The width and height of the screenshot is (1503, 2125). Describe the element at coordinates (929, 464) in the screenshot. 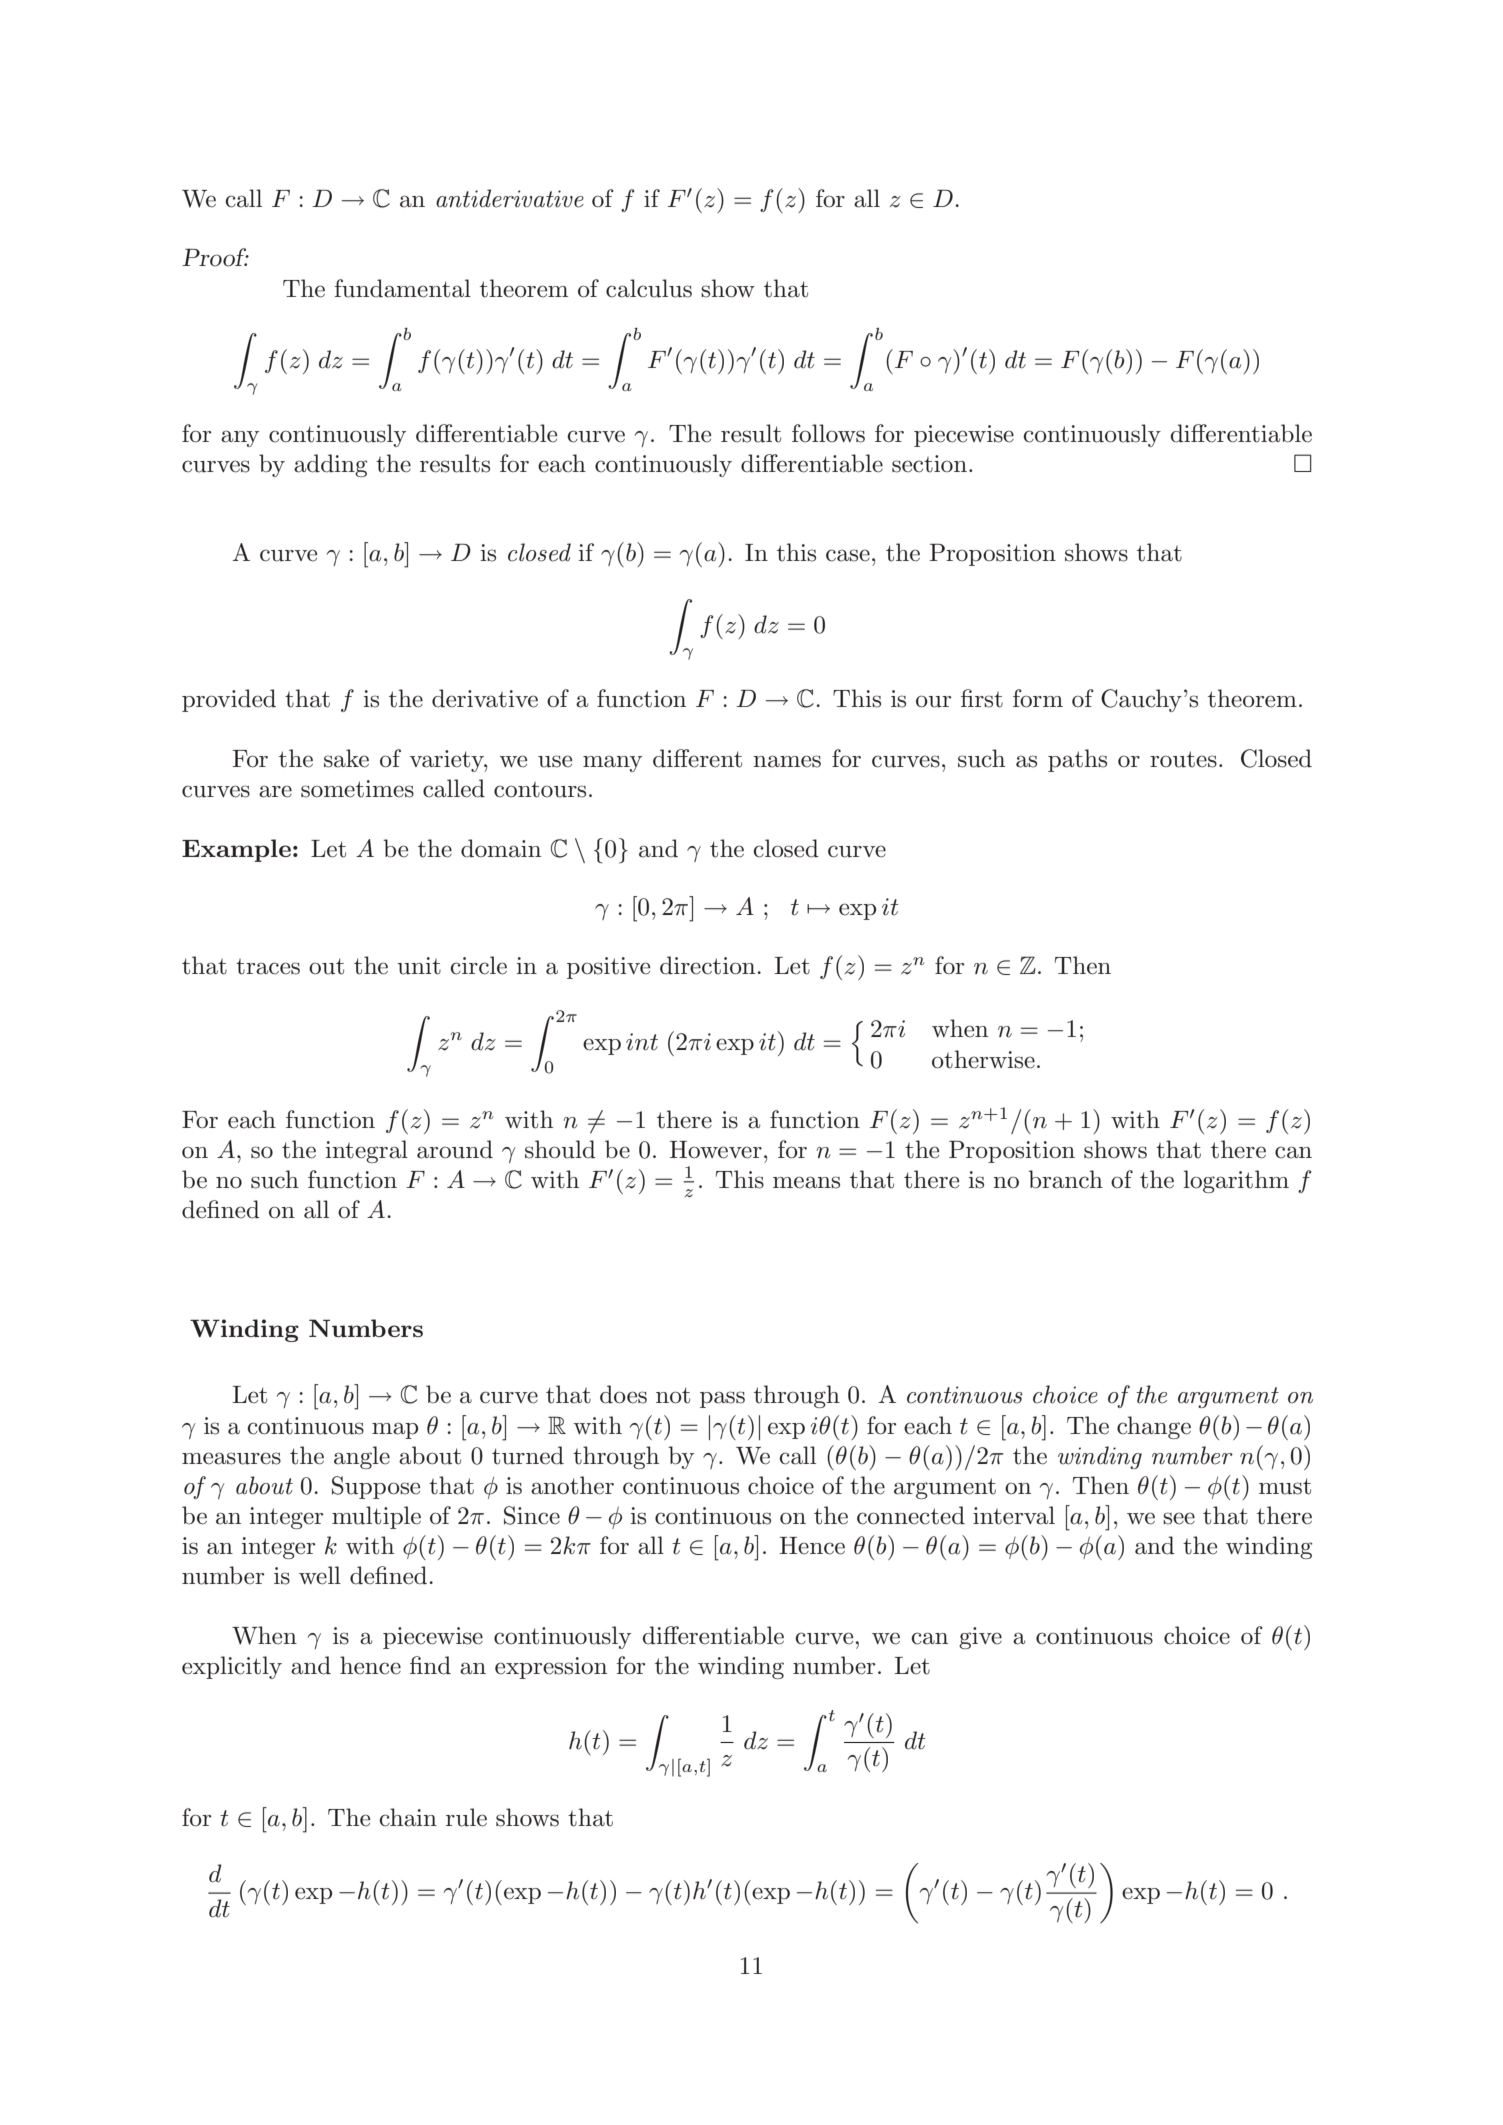

I see `section` at that location.
